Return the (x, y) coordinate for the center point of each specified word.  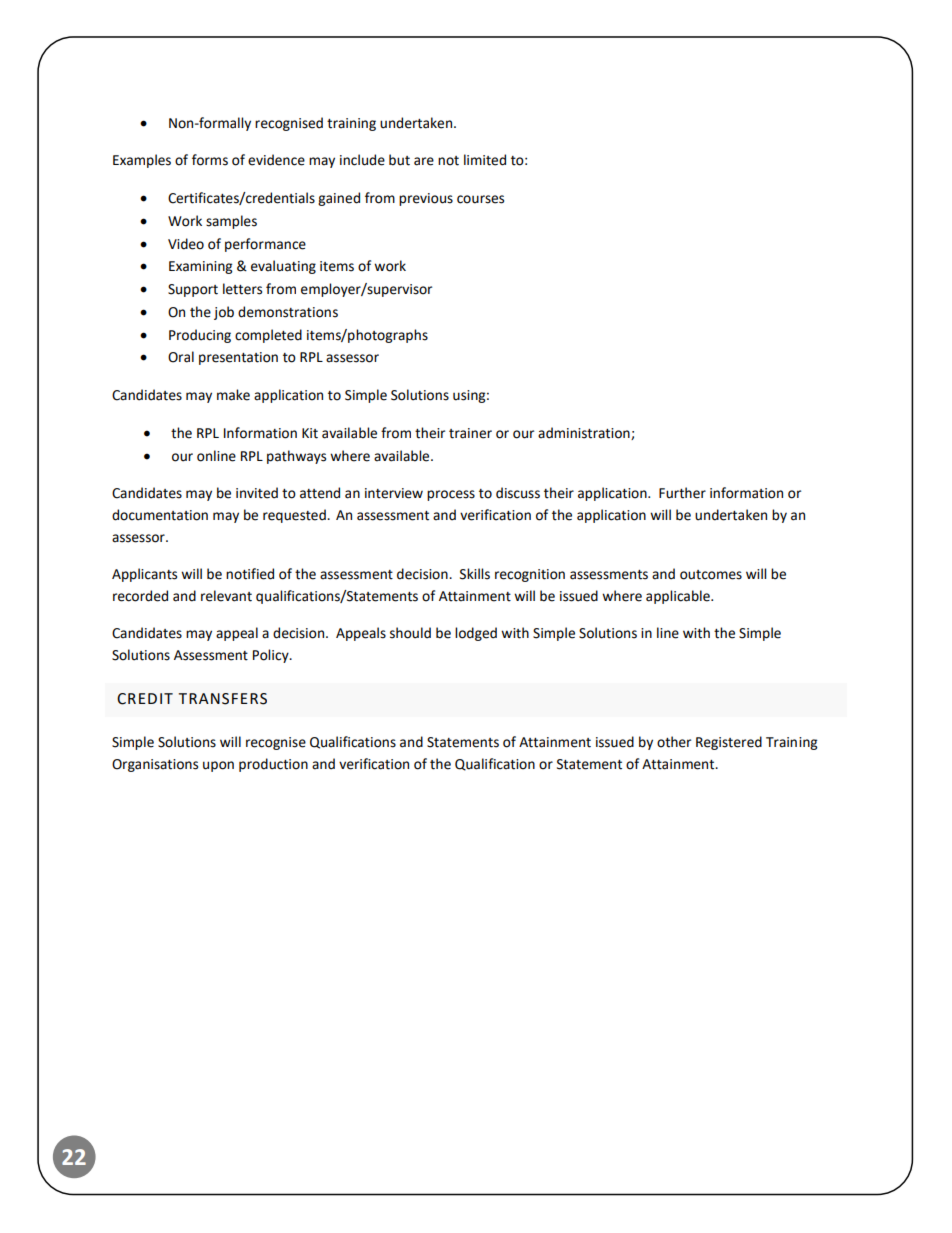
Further (682, 493)
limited (485, 160)
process (451, 495)
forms (210, 160)
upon (218, 766)
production (273, 765)
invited (257, 493)
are (424, 161)
